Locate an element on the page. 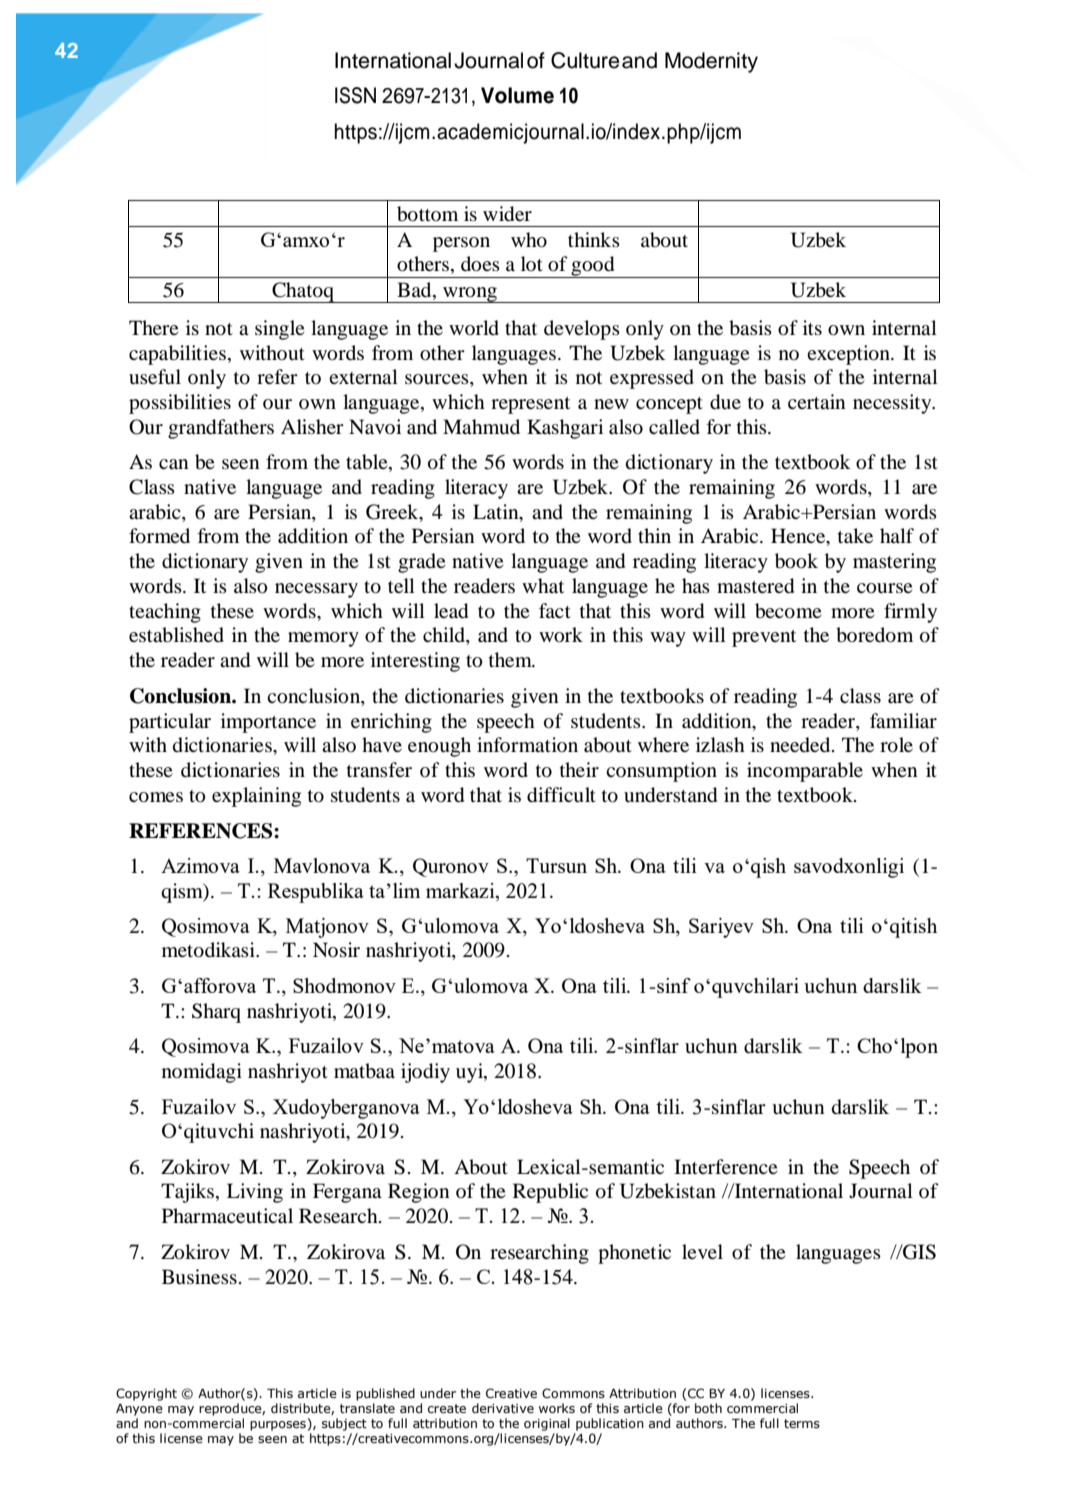  exception is located at coordinates (850, 355).
